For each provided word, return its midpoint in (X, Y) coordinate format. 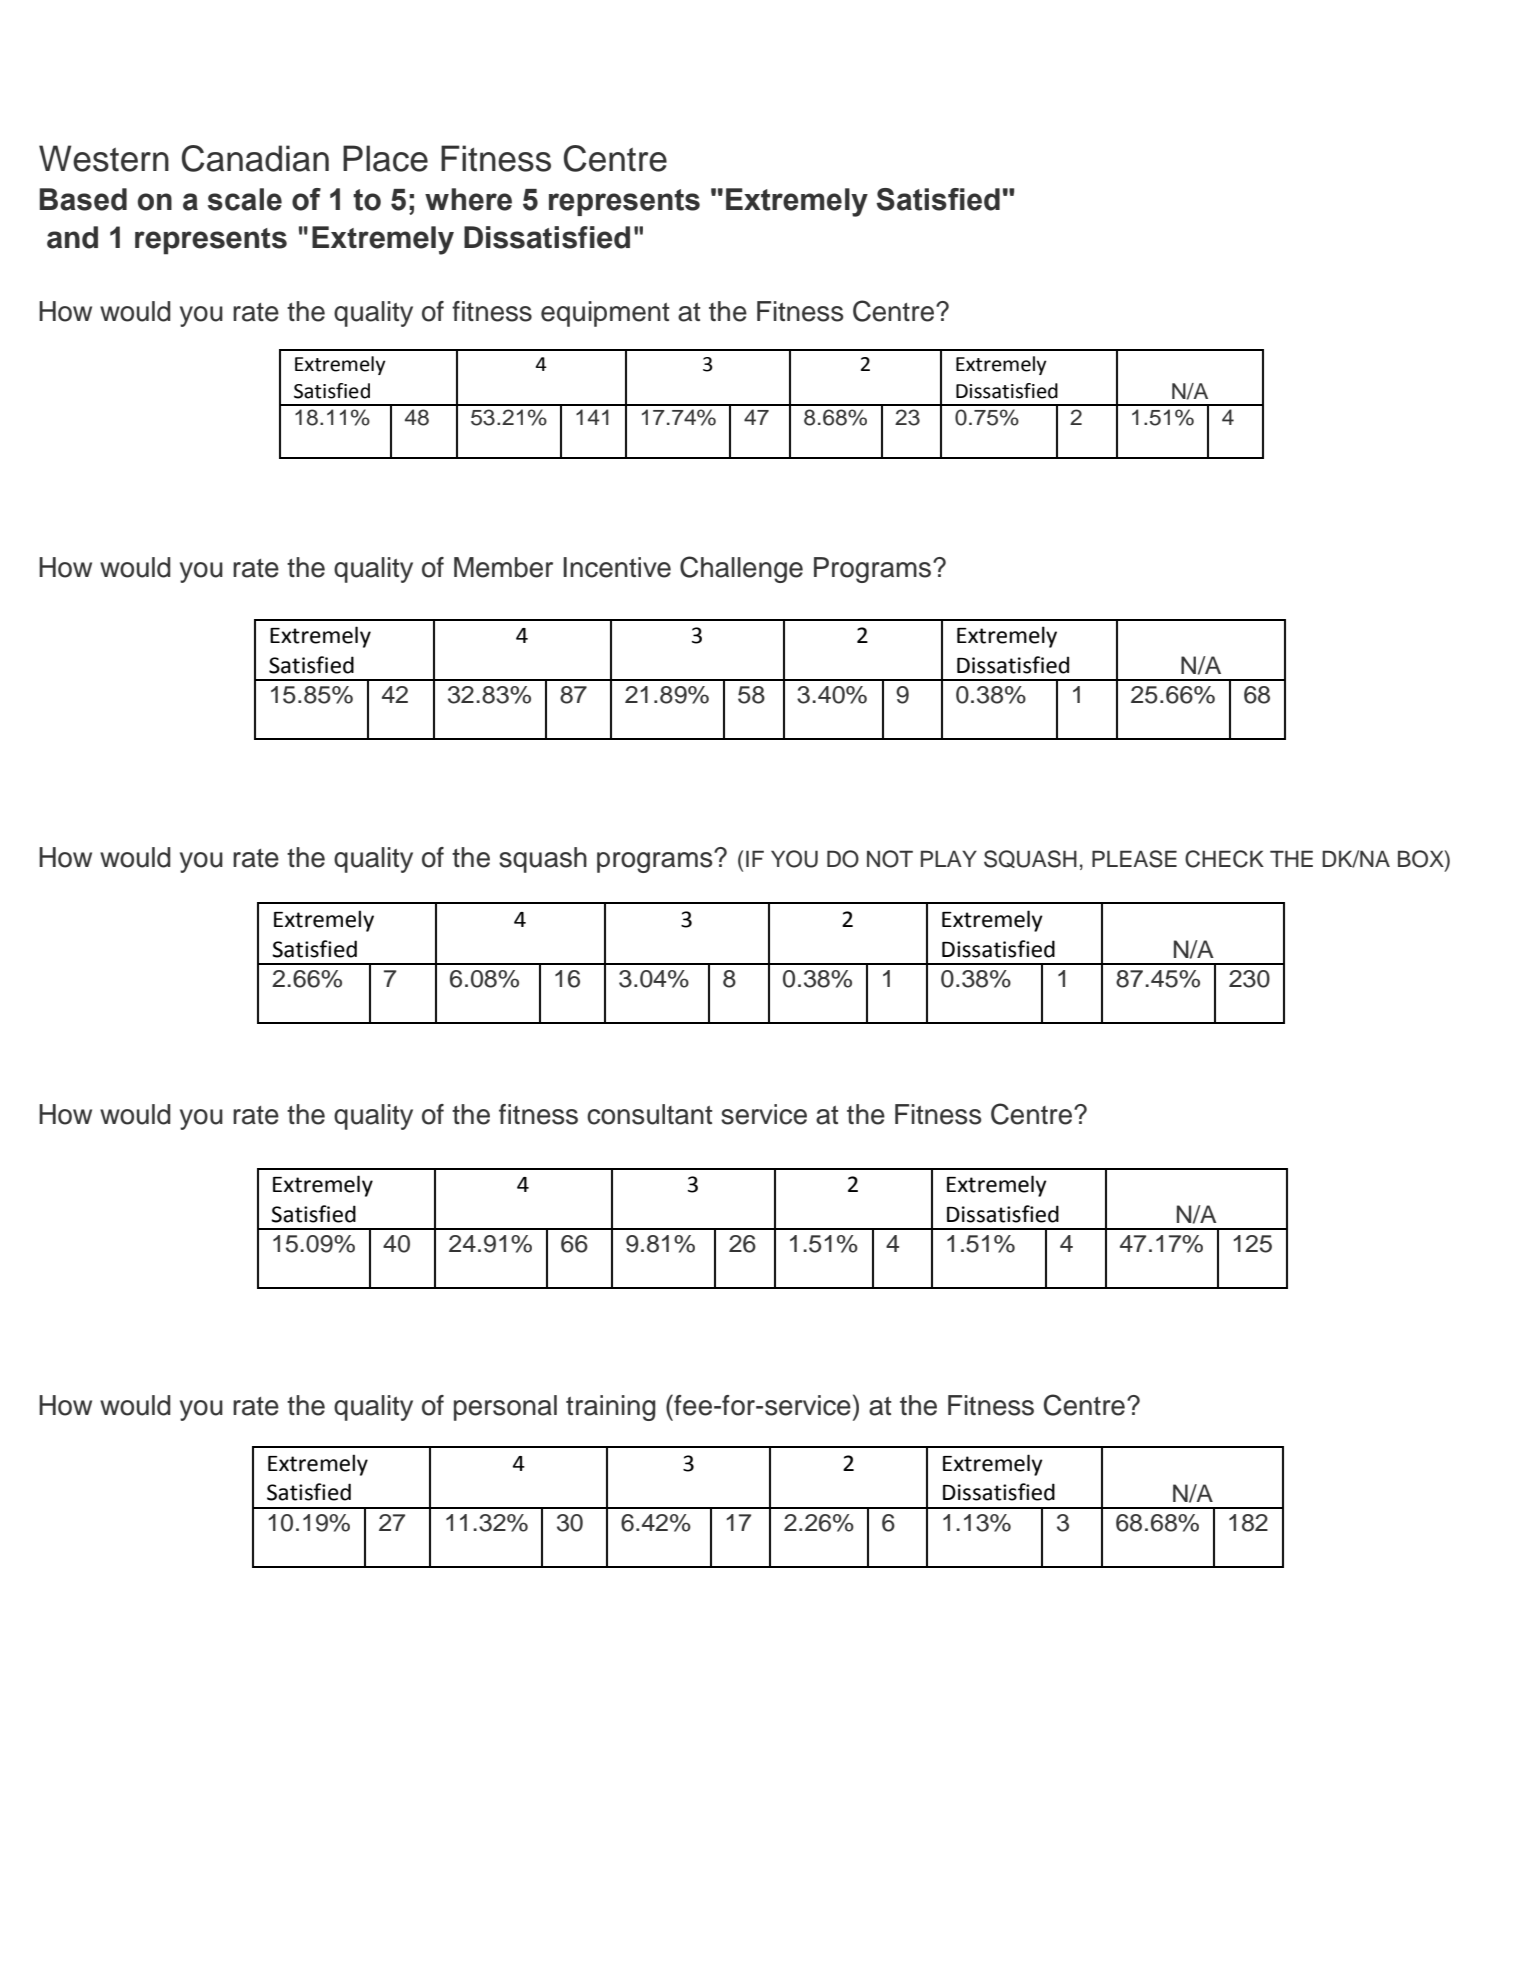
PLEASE (1134, 859)
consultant (649, 1114)
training (611, 1408)
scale (245, 199)
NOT (890, 859)
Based (83, 199)
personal (505, 1408)
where (468, 199)
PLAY (949, 858)
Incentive (617, 567)
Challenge (741, 569)
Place (385, 158)
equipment (605, 314)
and (72, 237)
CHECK (1224, 859)
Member (503, 567)
